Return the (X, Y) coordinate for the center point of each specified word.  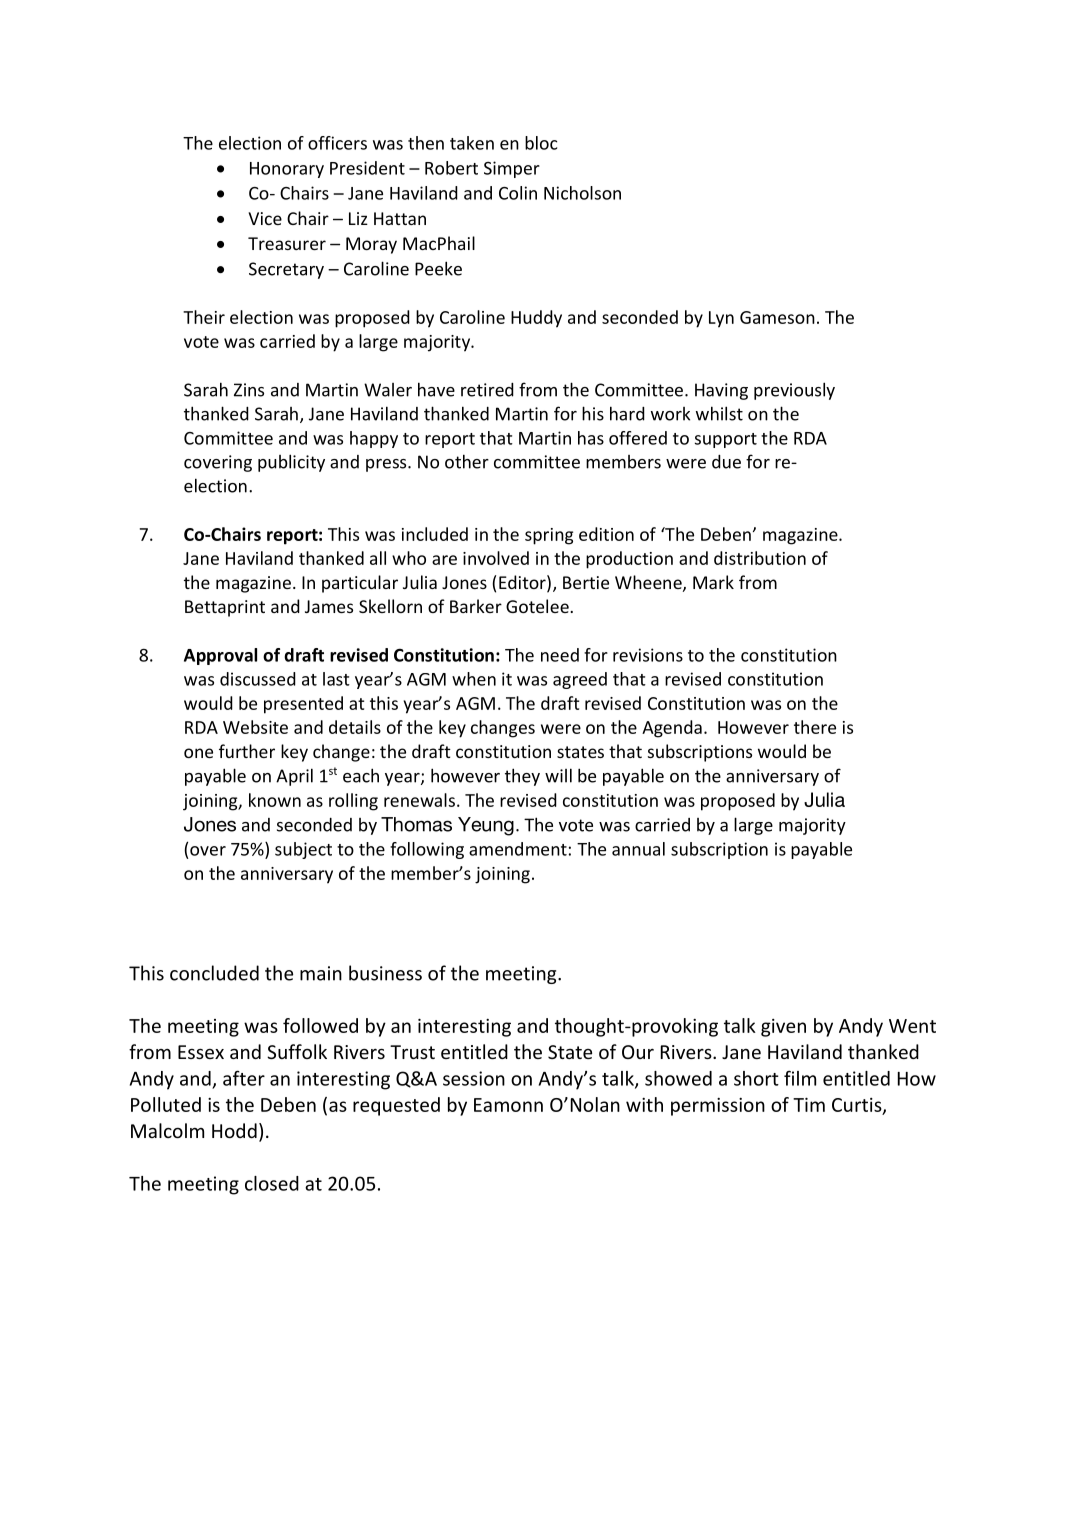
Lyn (721, 319)
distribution (760, 558)
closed (272, 1183)
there (815, 727)
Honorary (287, 170)
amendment (518, 849)
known (275, 800)
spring (549, 536)
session (474, 1078)
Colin (518, 193)
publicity (291, 463)
